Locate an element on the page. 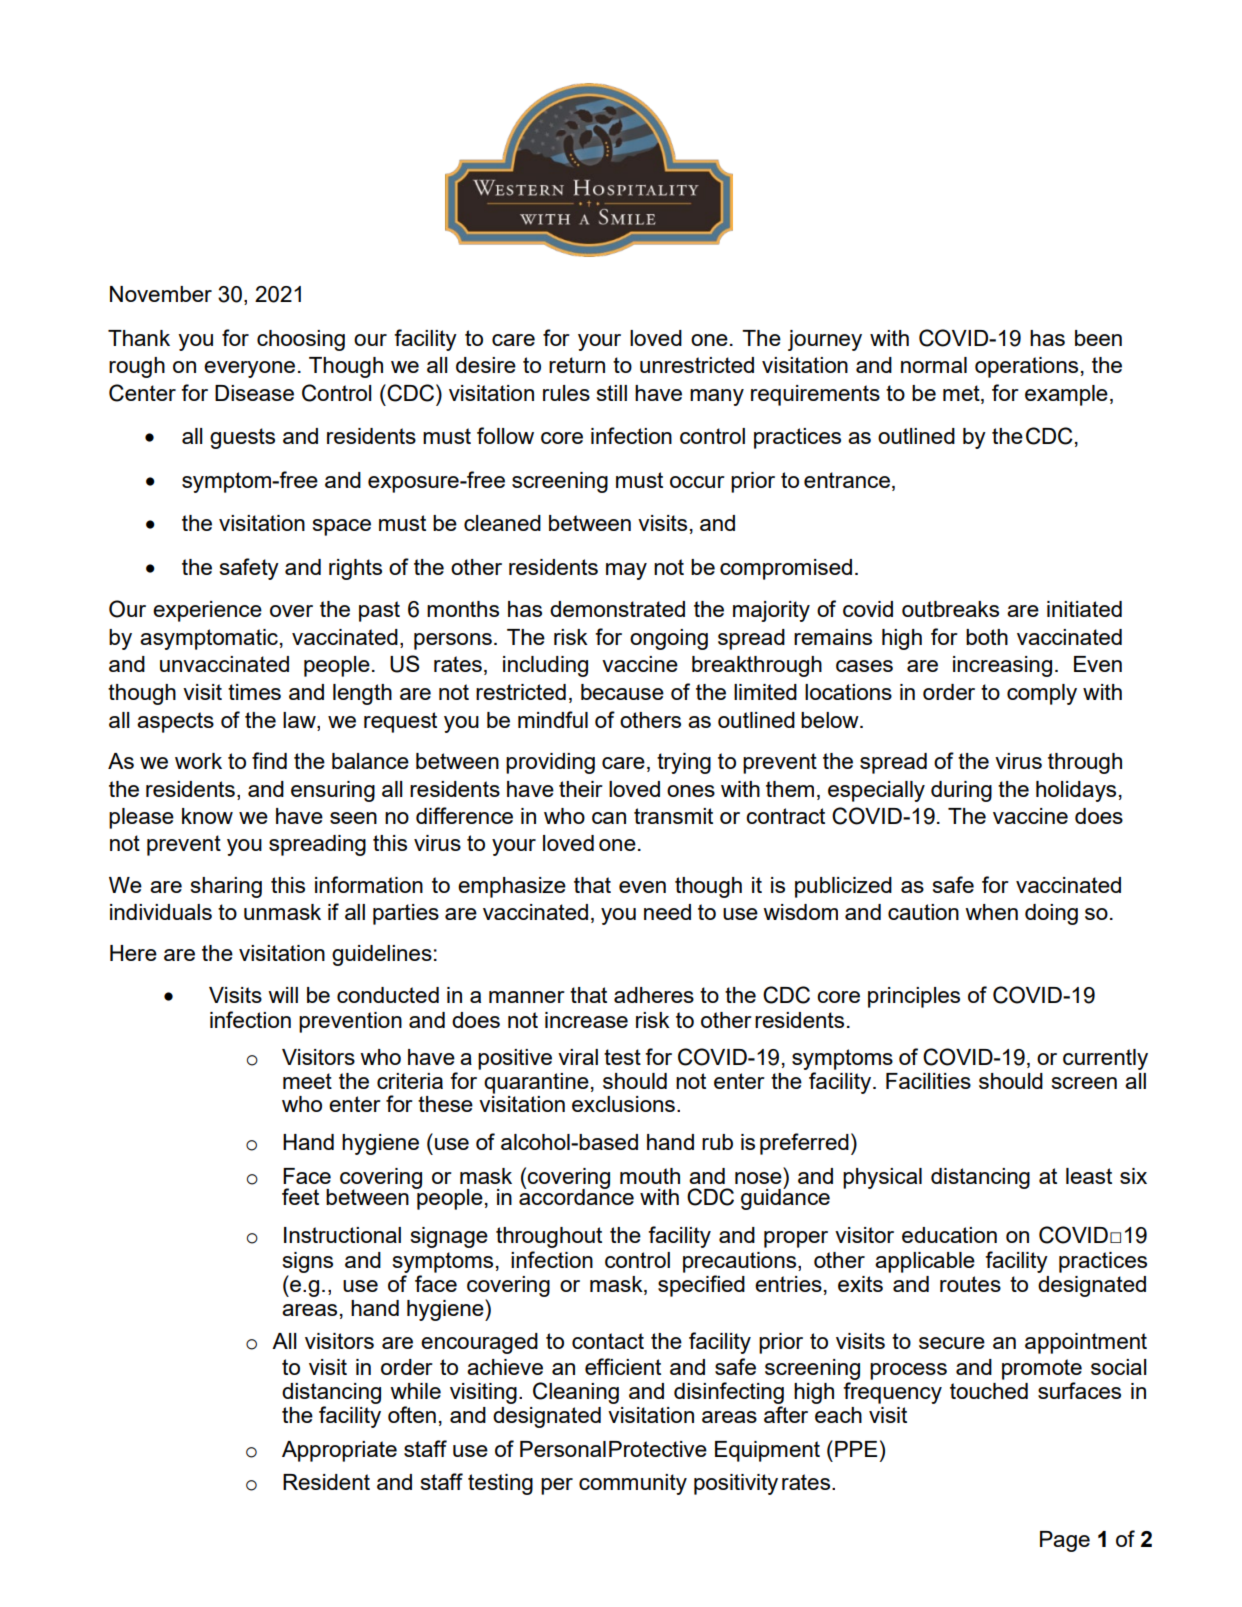 The width and height of the page is (1242, 1607). return is located at coordinates (577, 365).
